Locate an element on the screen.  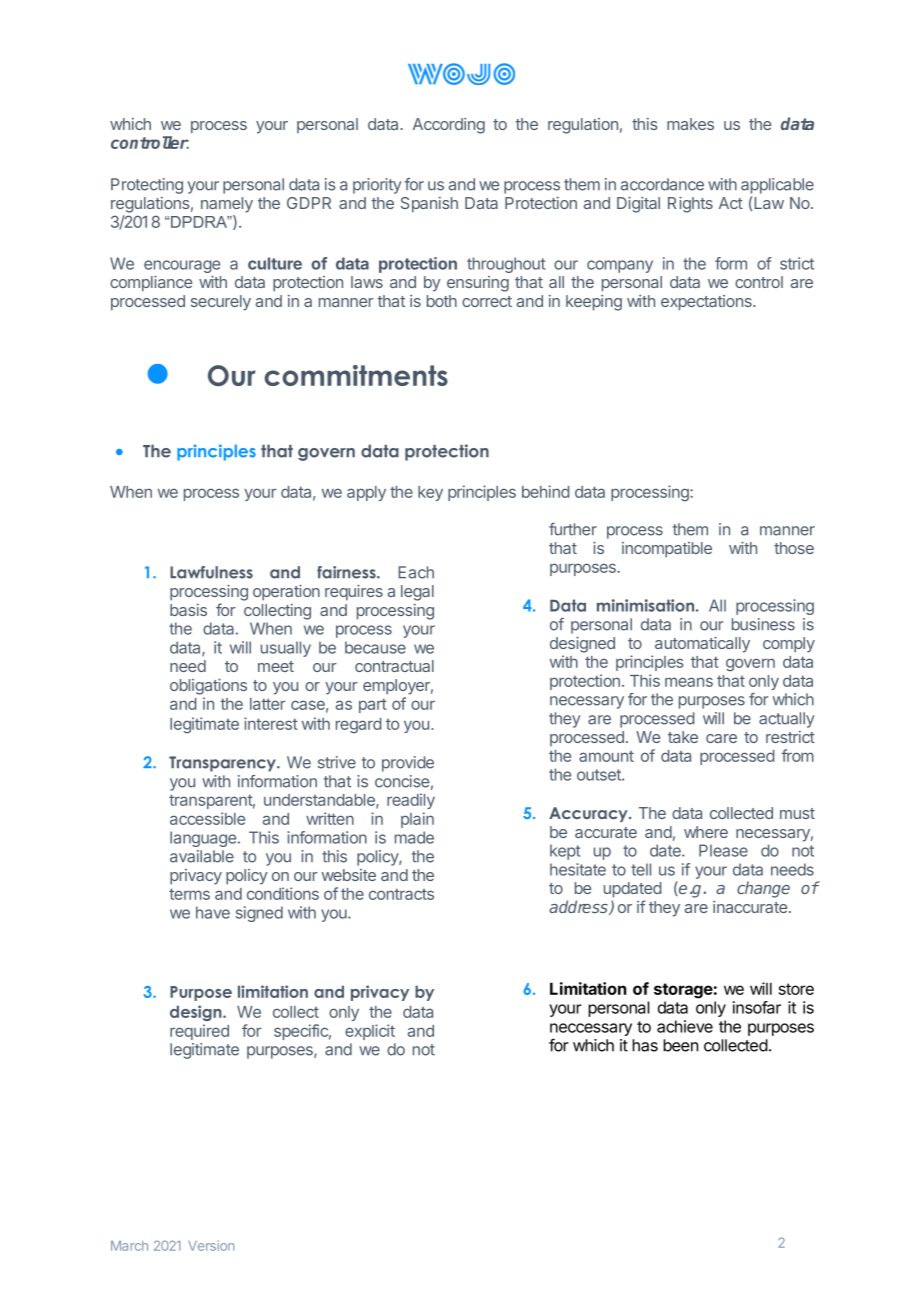
obligations is located at coordinates (208, 687).
